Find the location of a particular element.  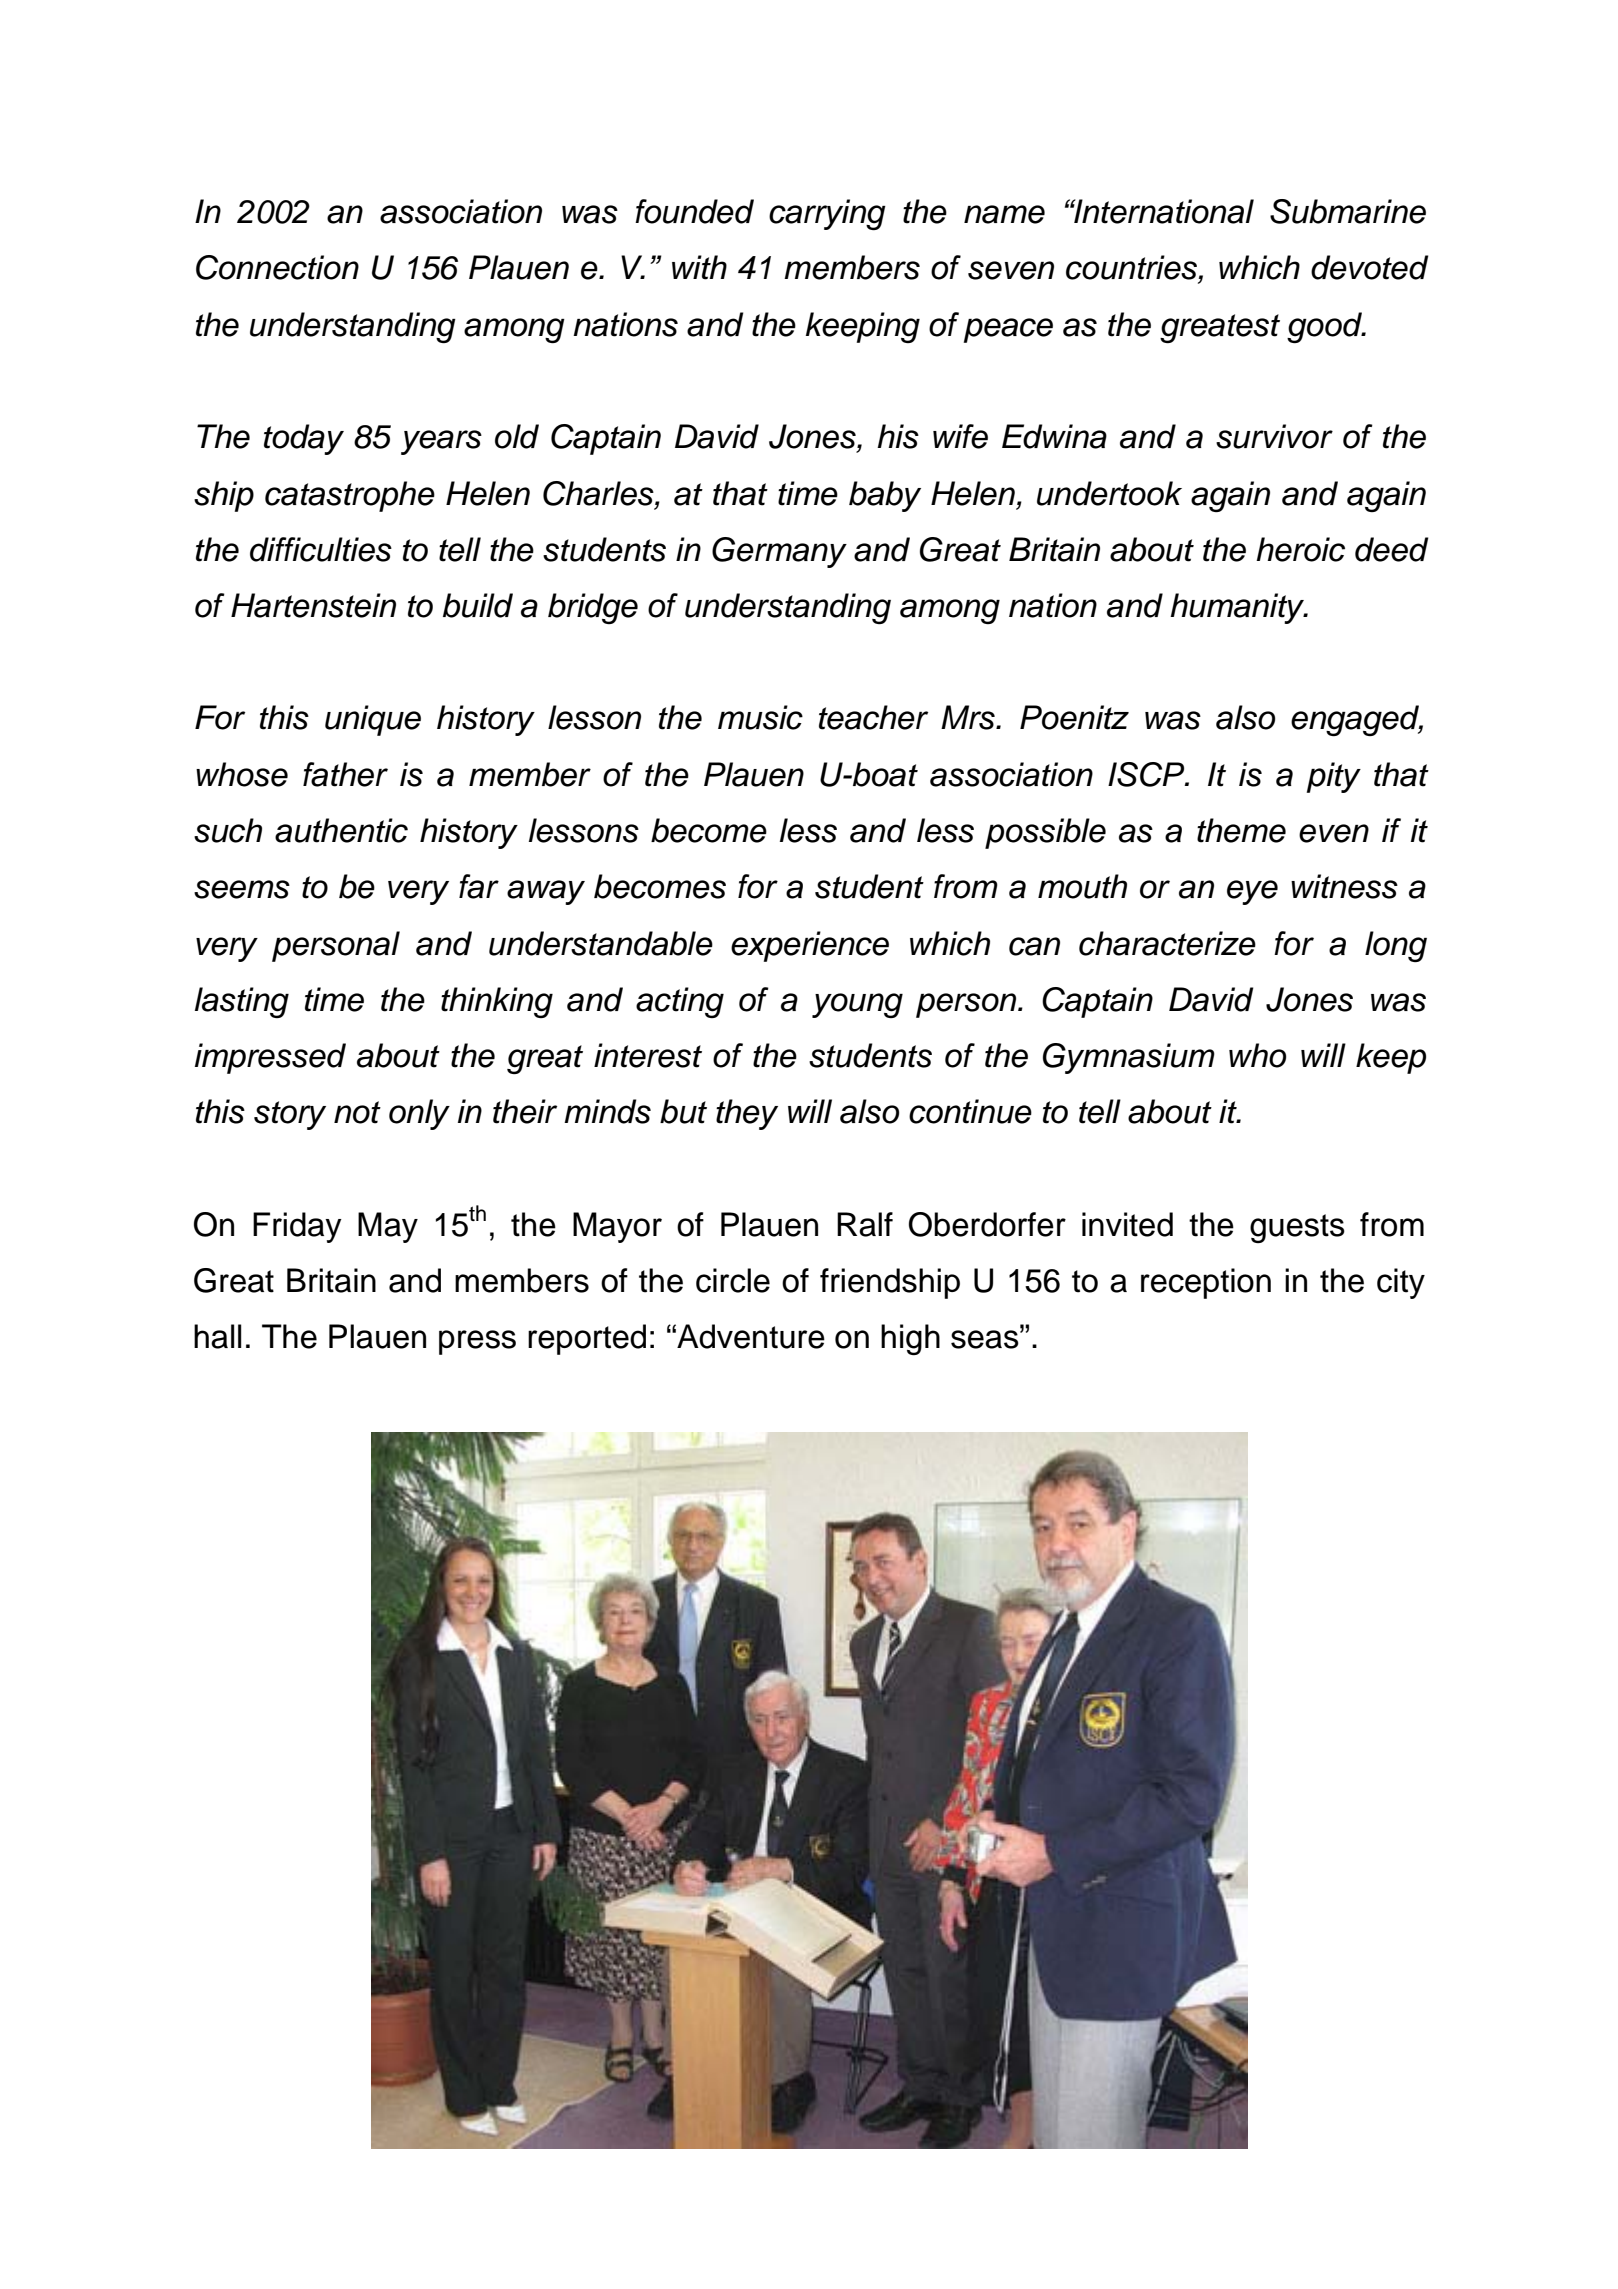

Submarine is located at coordinates (1348, 211).
